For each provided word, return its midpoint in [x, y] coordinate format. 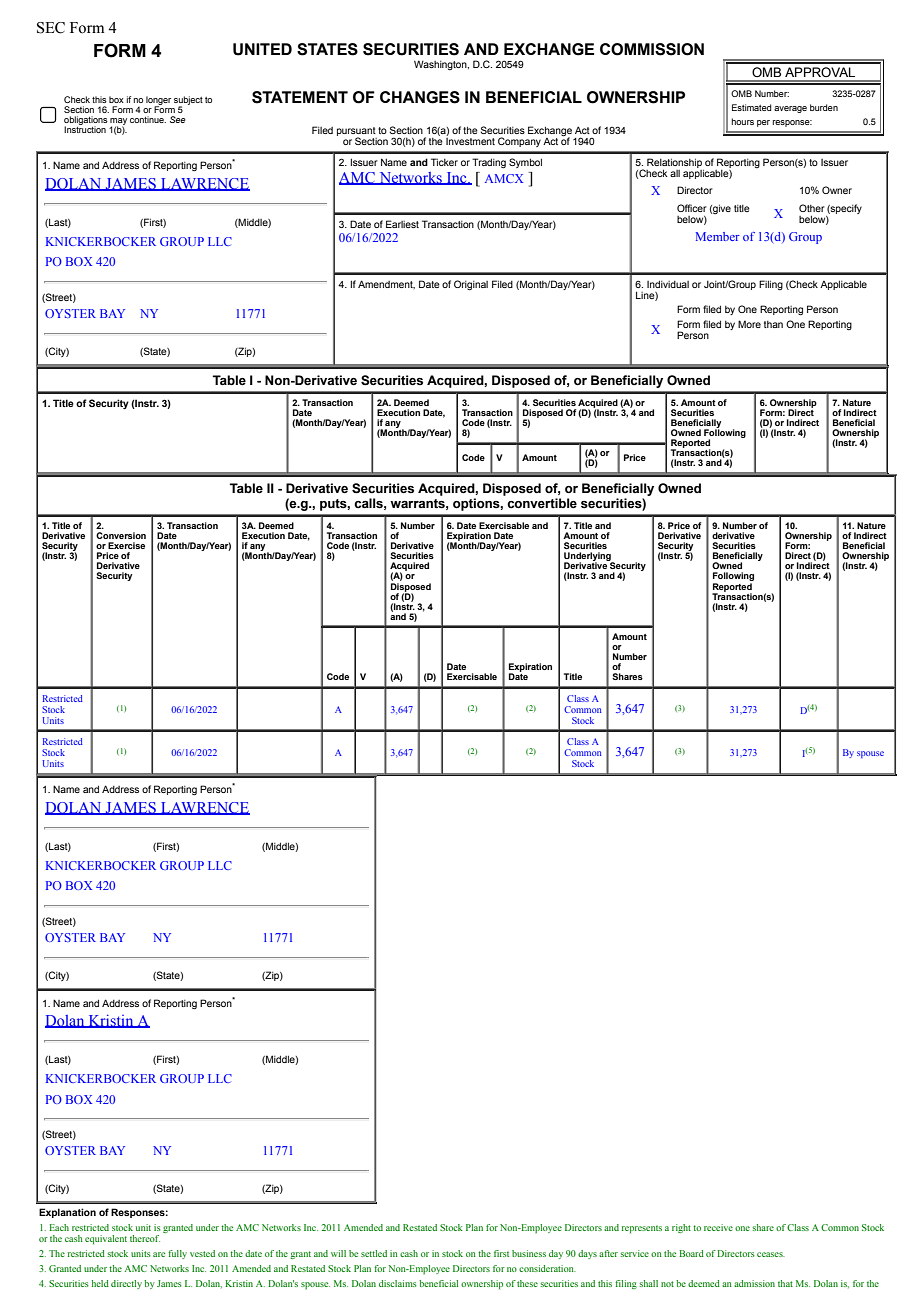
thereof [145, 1238]
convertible [542, 503]
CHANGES [420, 97]
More [749, 324]
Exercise [126, 545]
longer [158, 101]
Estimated [751, 107]
